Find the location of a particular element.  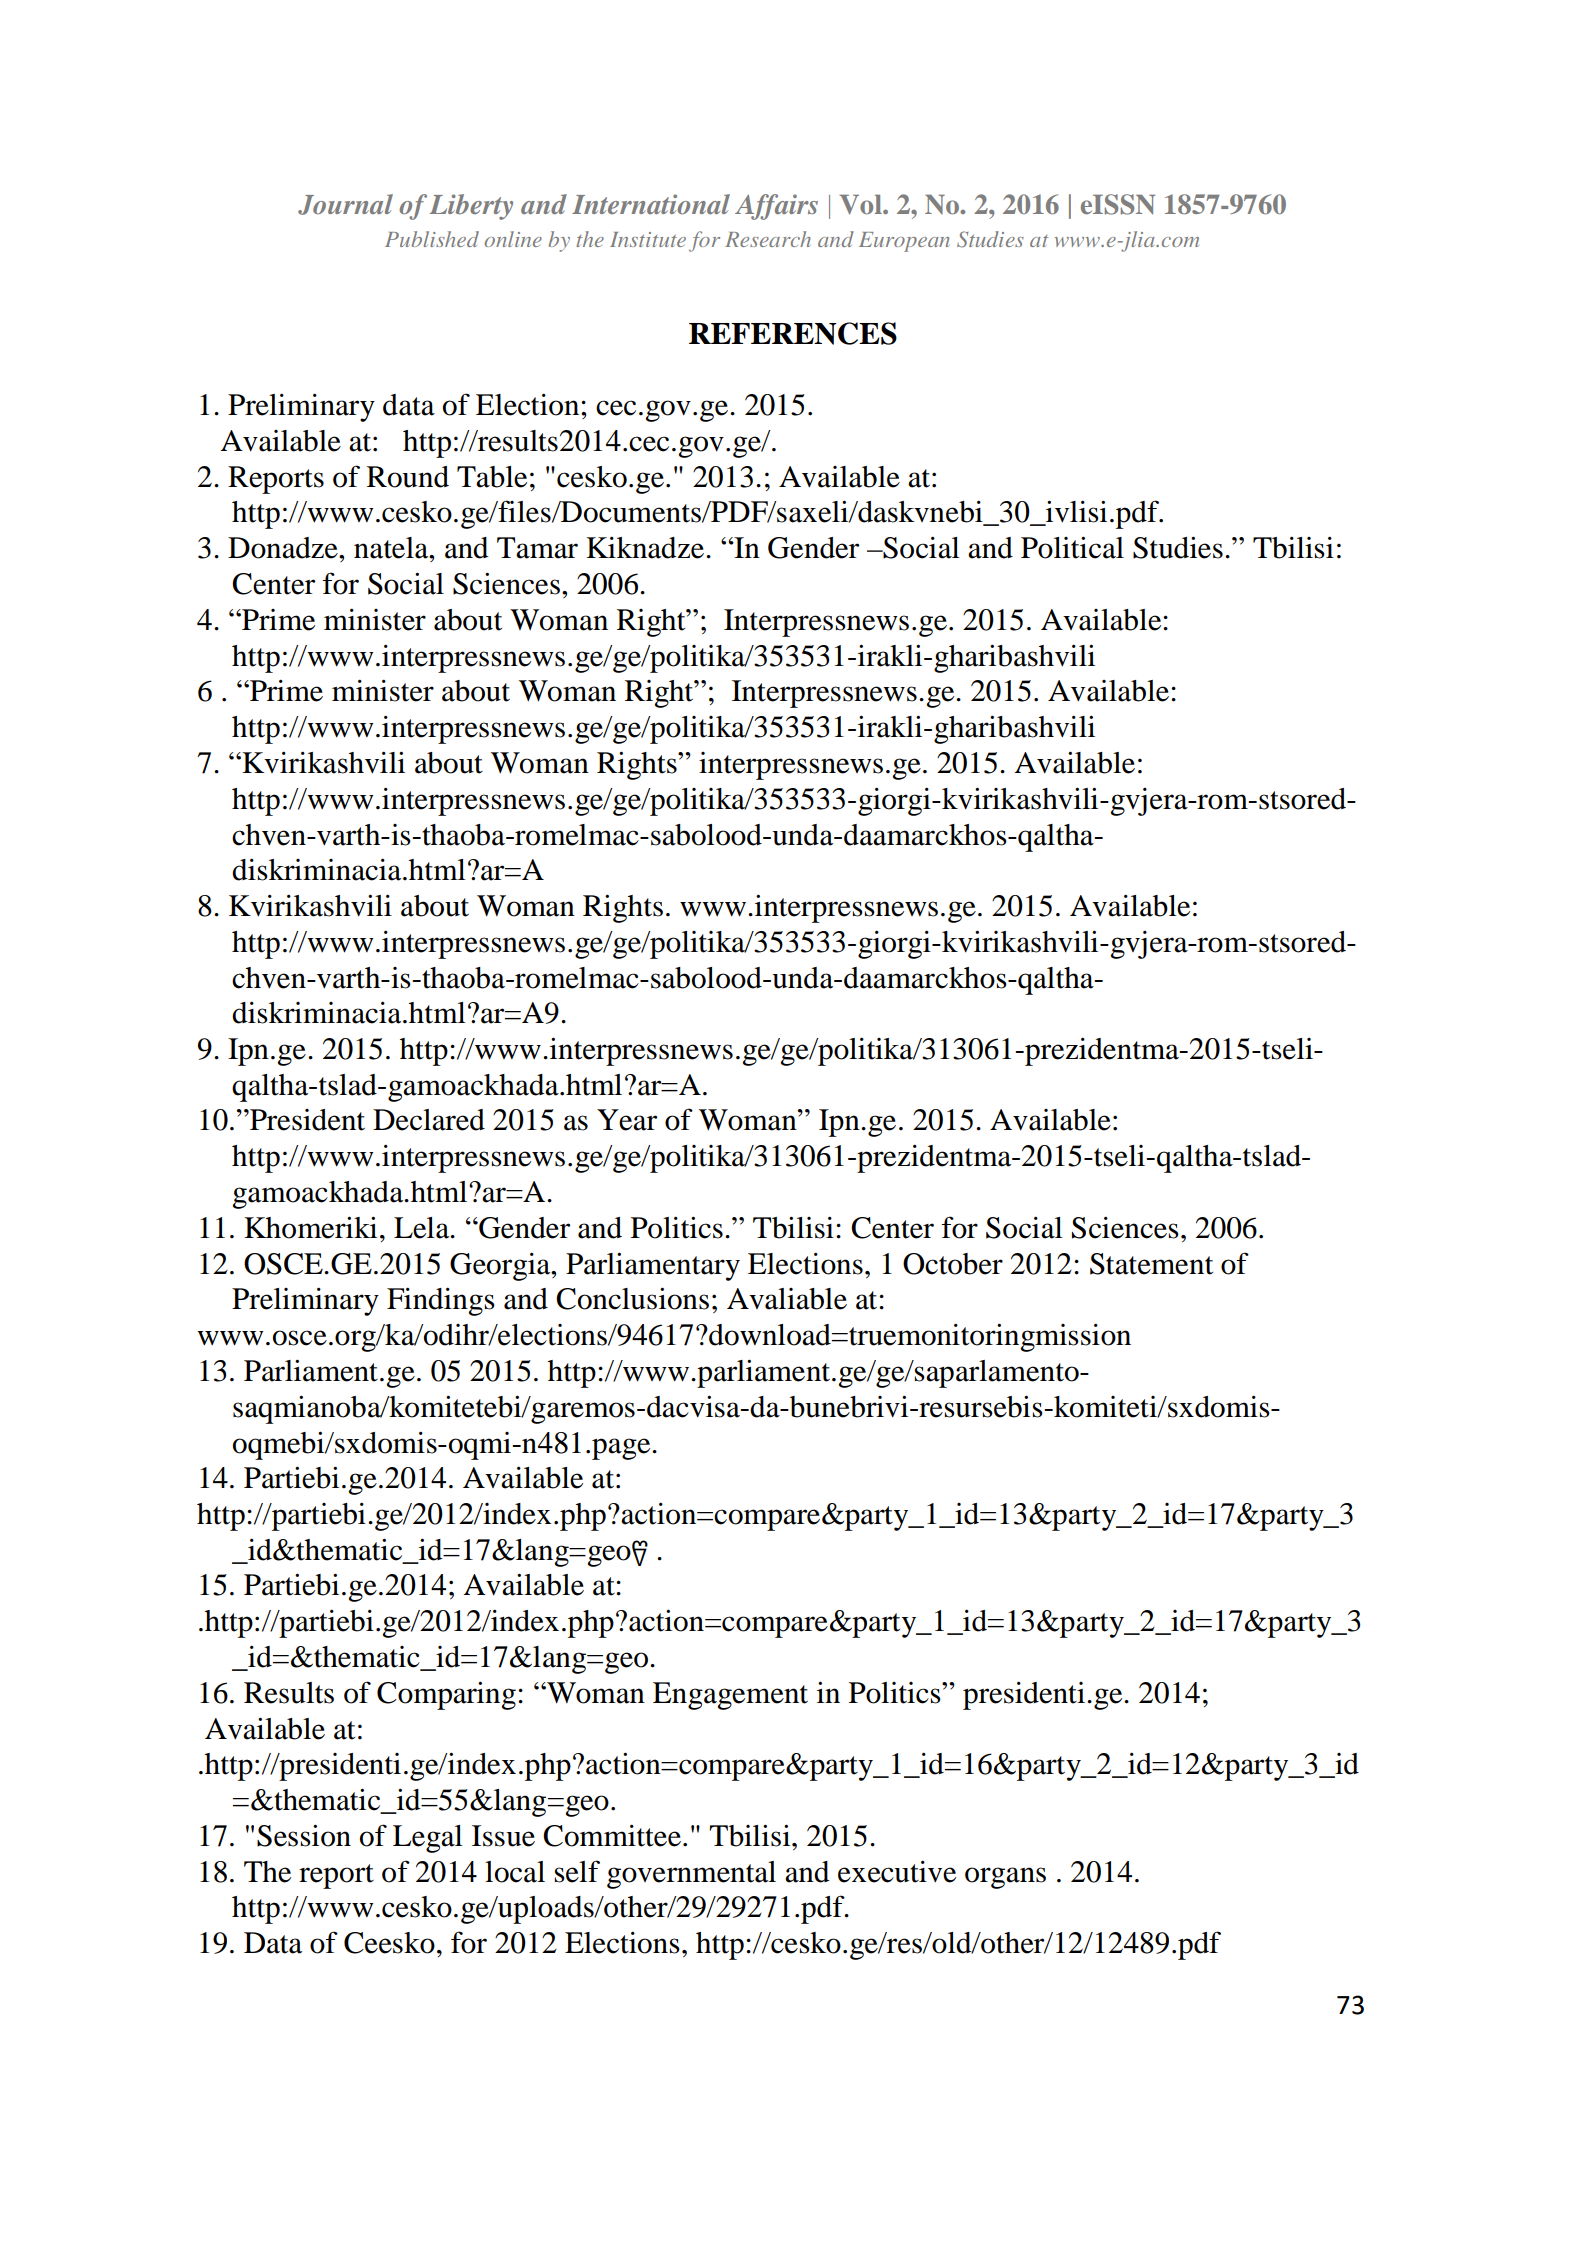

Tamar is located at coordinates (537, 548).
